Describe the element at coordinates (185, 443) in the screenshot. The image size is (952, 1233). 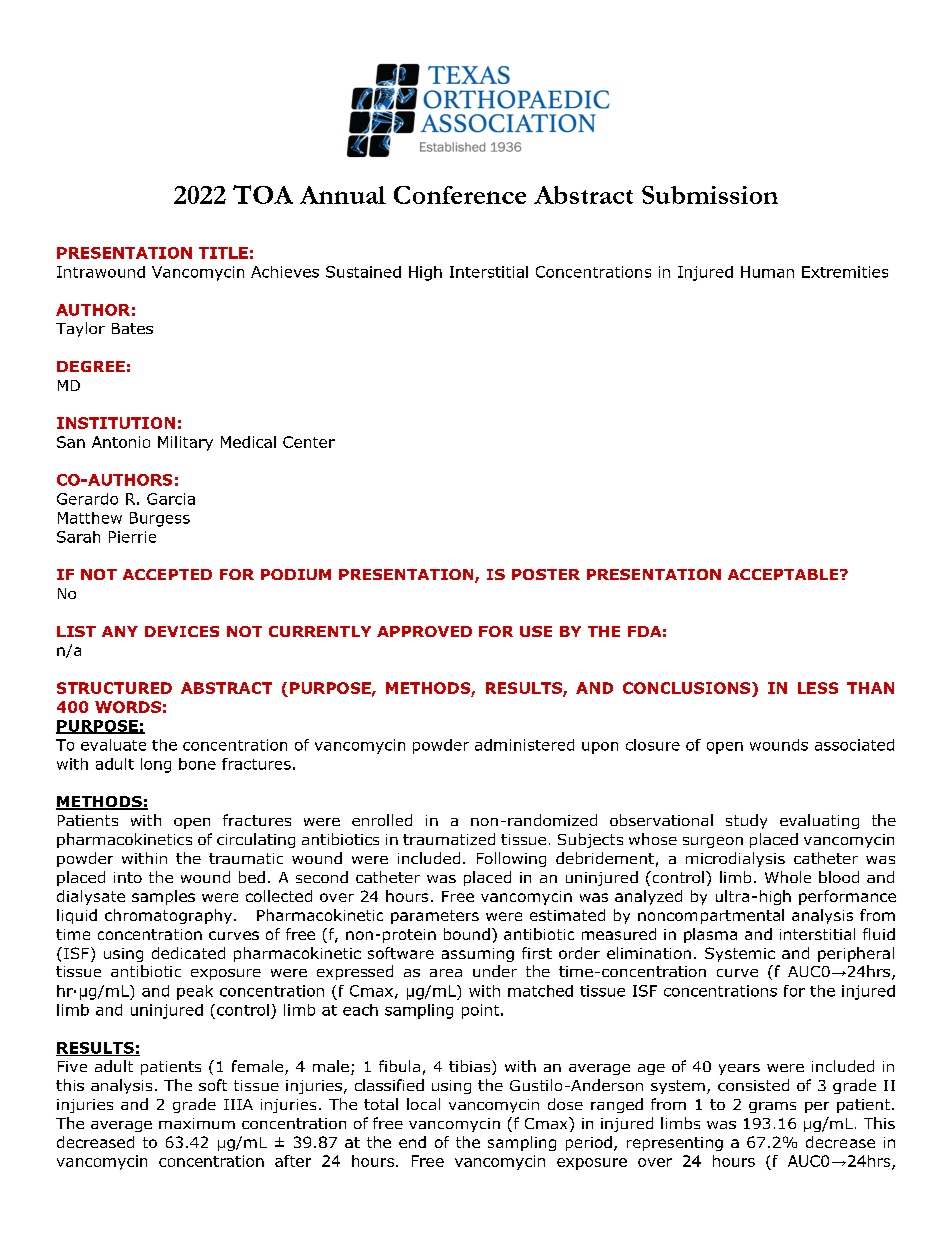
I see `Military` at that location.
